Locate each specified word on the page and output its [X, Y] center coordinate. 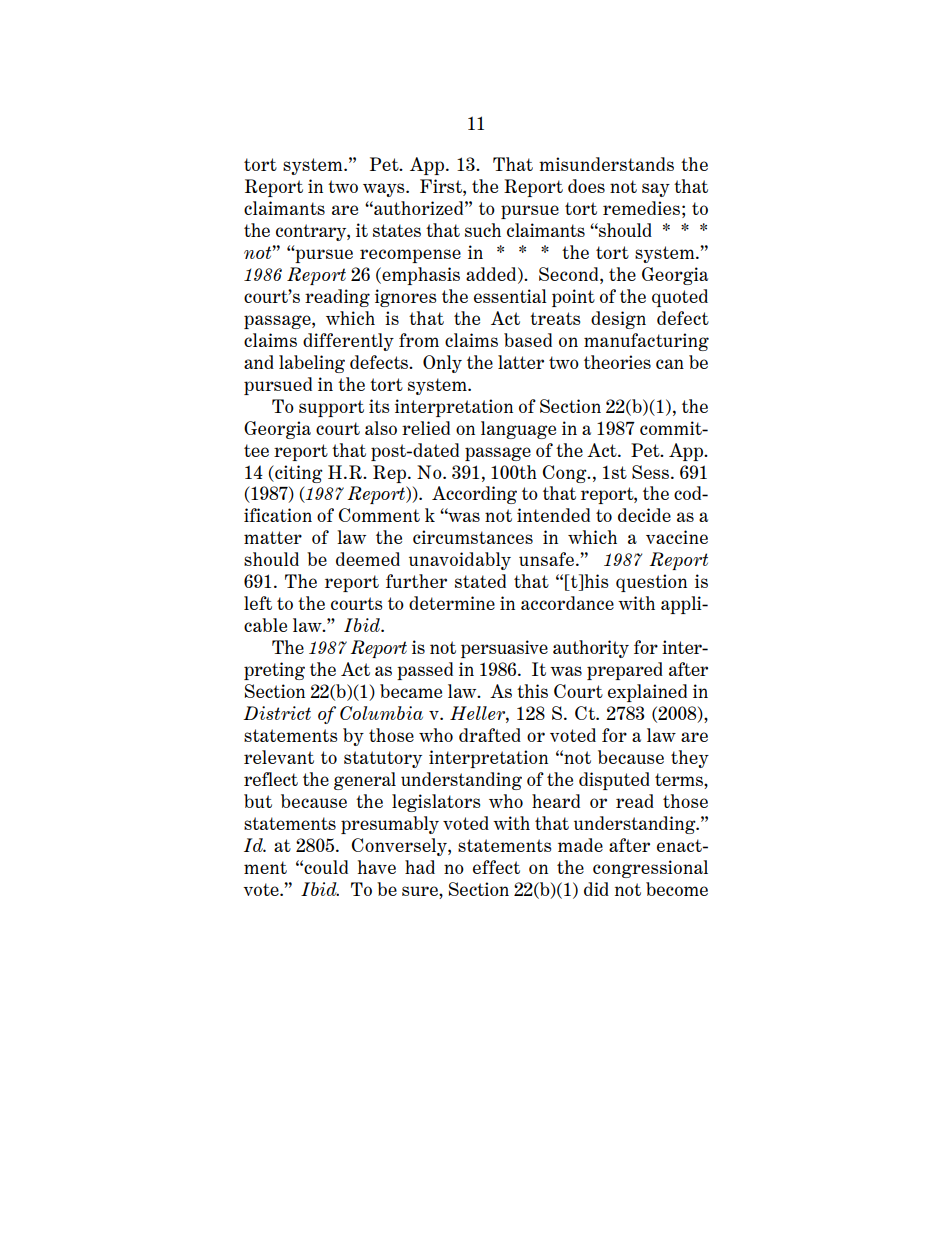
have [377, 867]
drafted [490, 735]
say [656, 190]
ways [385, 190]
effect [496, 867]
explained [647, 693]
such [483, 230]
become [677, 889]
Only [442, 364]
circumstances [473, 537]
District [277, 713]
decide [644, 515]
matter [273, 537]
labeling [312, 364]
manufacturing [646, 342]
